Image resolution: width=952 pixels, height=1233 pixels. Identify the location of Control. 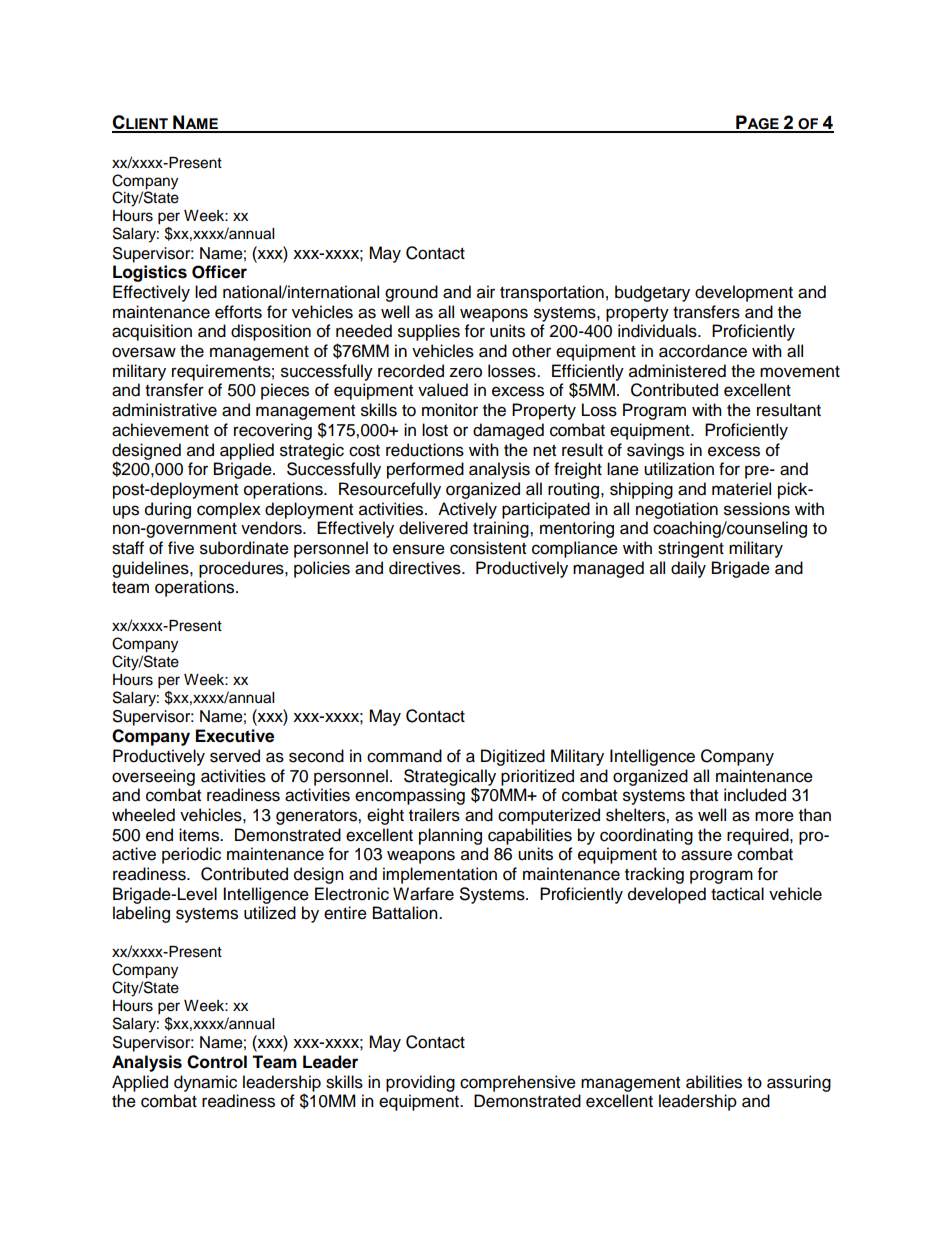
(217, 1062).
